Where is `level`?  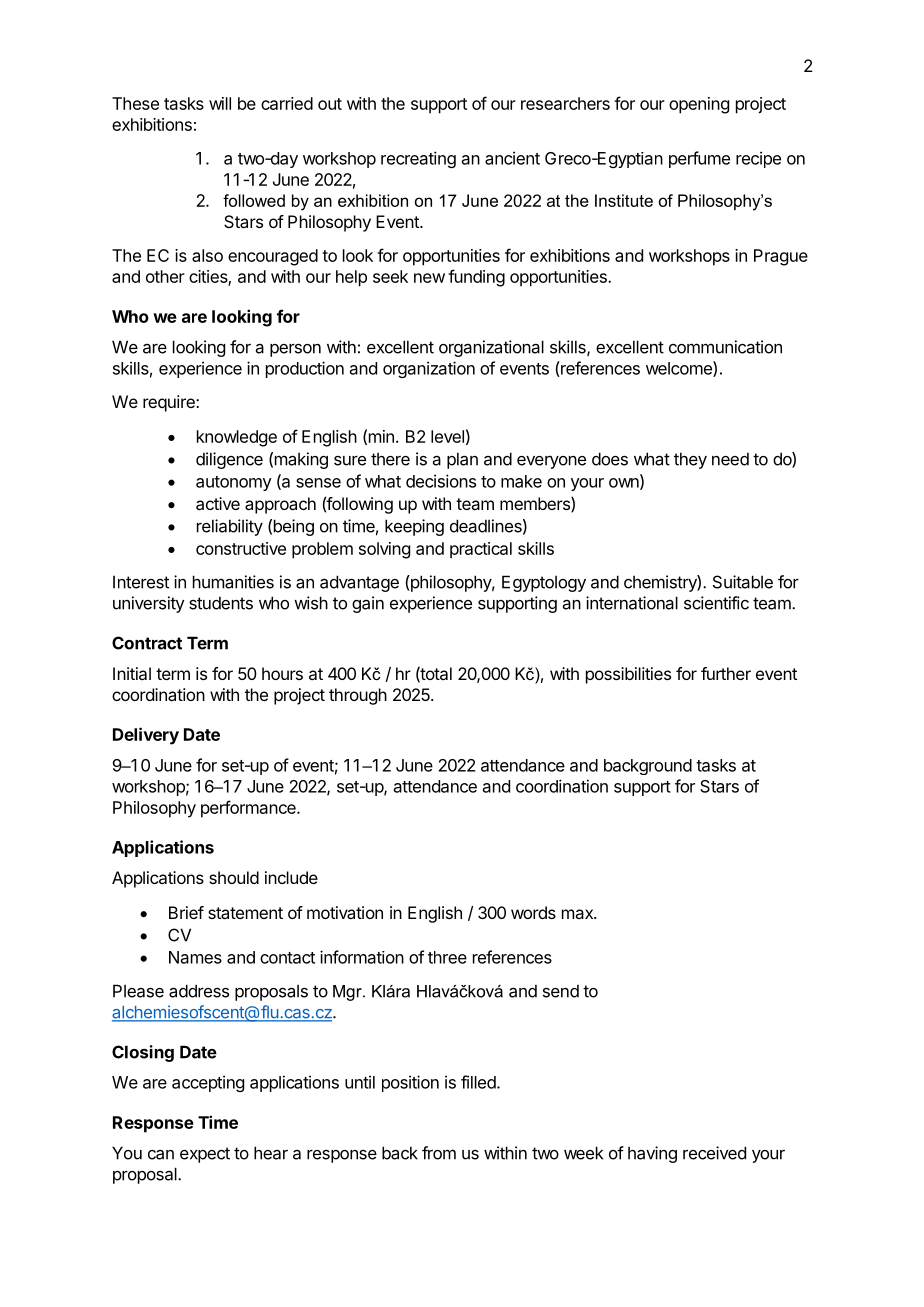
level is located at coordinates (447, 436).
